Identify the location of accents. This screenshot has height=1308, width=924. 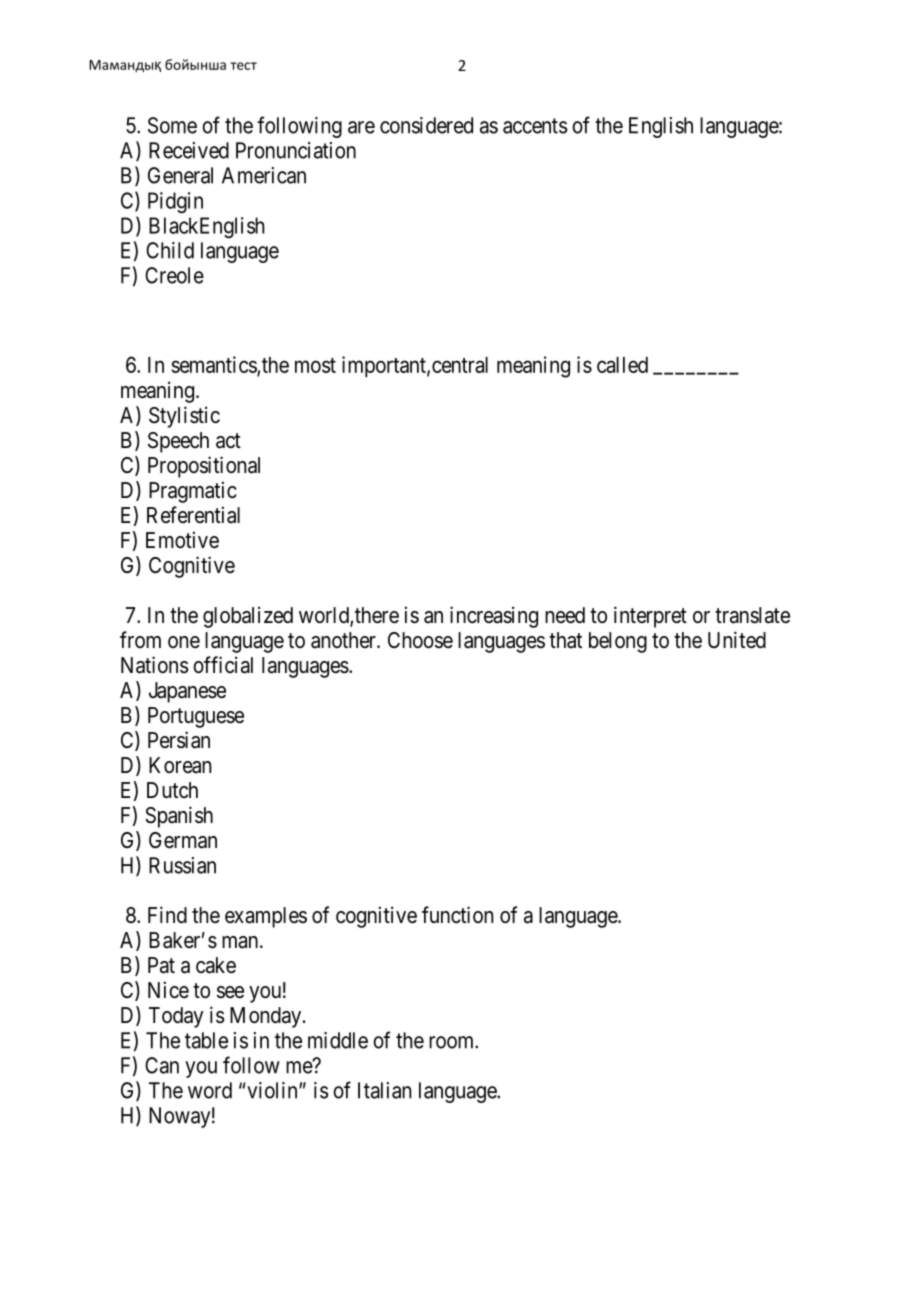
(535, 126).
